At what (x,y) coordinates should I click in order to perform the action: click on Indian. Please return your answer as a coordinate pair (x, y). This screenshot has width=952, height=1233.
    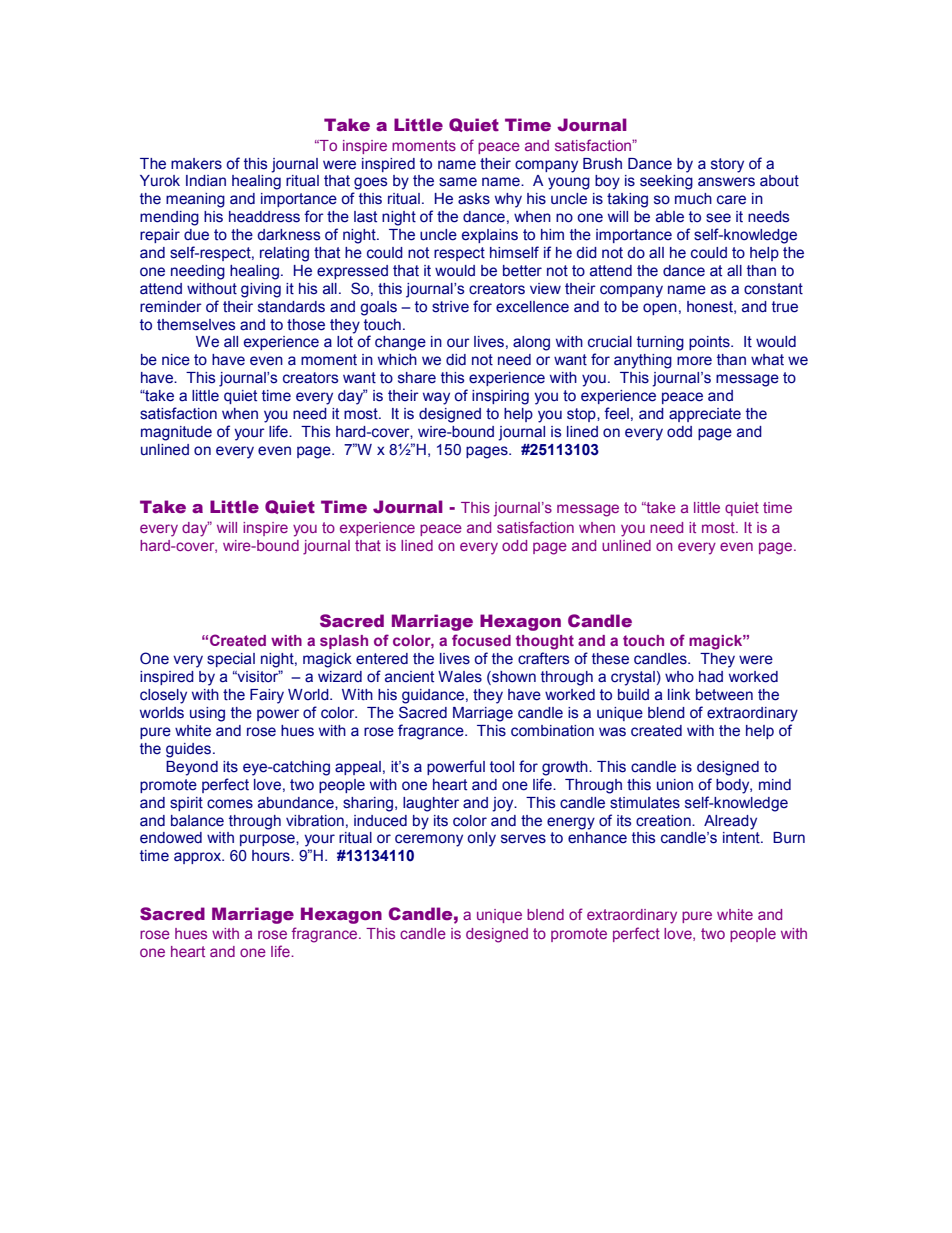
    Looking at the image, I should click on (206, 181).
